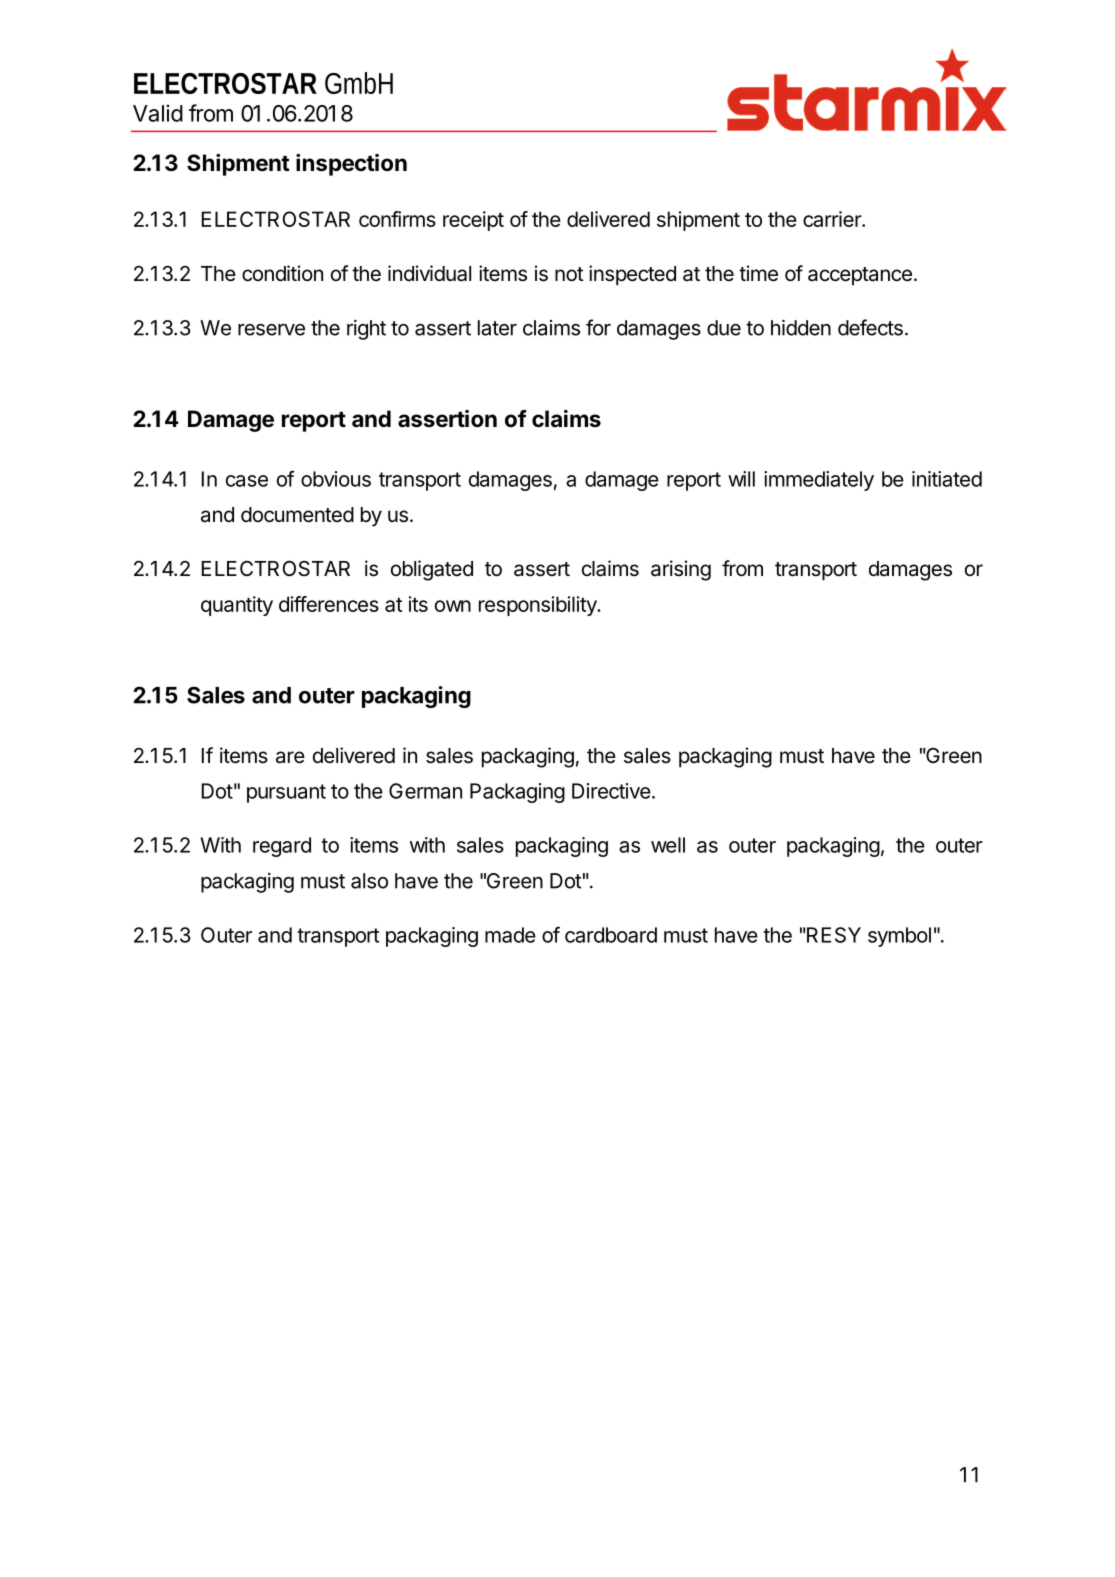 The height and width of the screenshot is (1577, 1115). Describe the element at coordinates (870, 327) in the screenshot. I see `defects` at that location.
